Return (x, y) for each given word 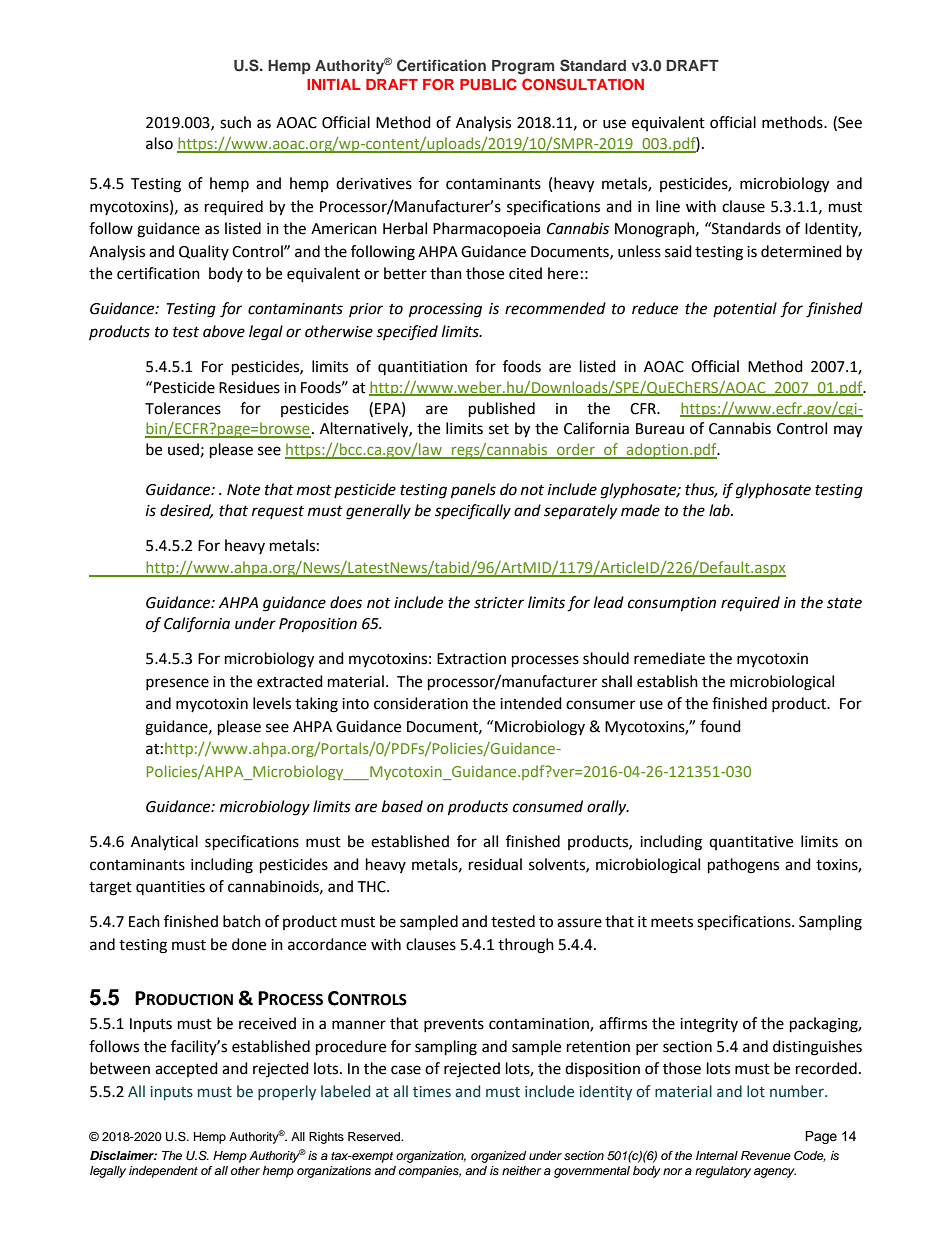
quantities (170, 888)
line (668, 206)
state (844, 603)
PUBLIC (488, 84)
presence (177, 684)
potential (745, 309)
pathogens (743, 866)
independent (163, 1172)
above (224, 331)
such (235, 122)
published (502, 410)
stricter (499, 603)
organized (498, 1157)
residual (495, 864)
